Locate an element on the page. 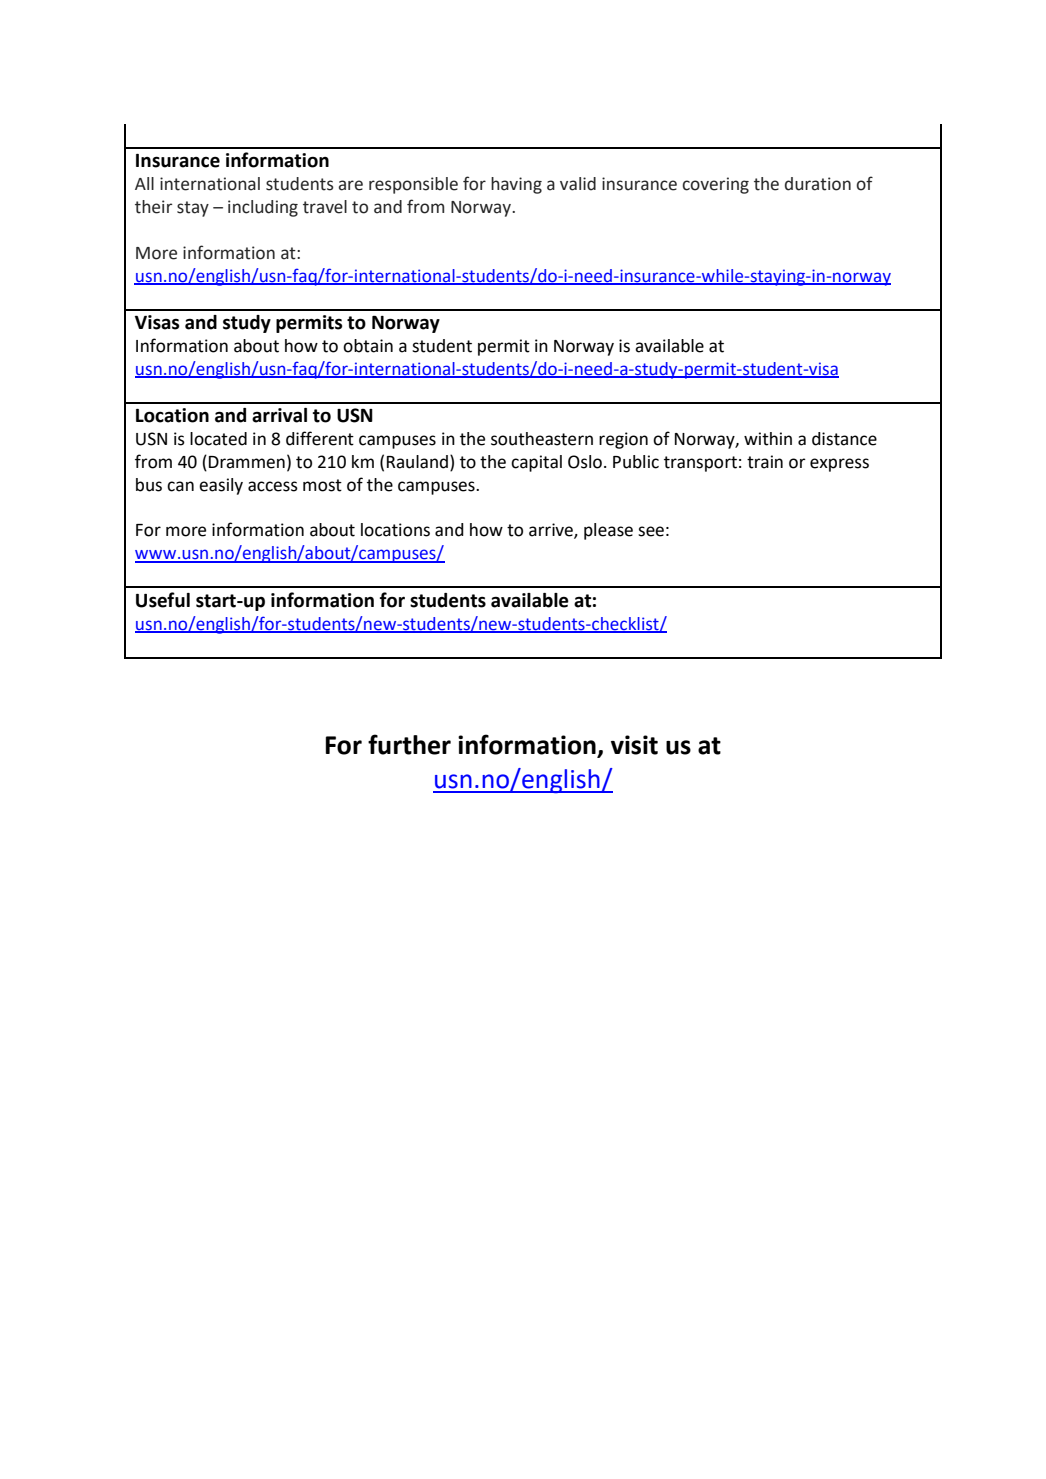 The height and width of the document is (1479, 1046). easily is located at coordinates (221, 486).
